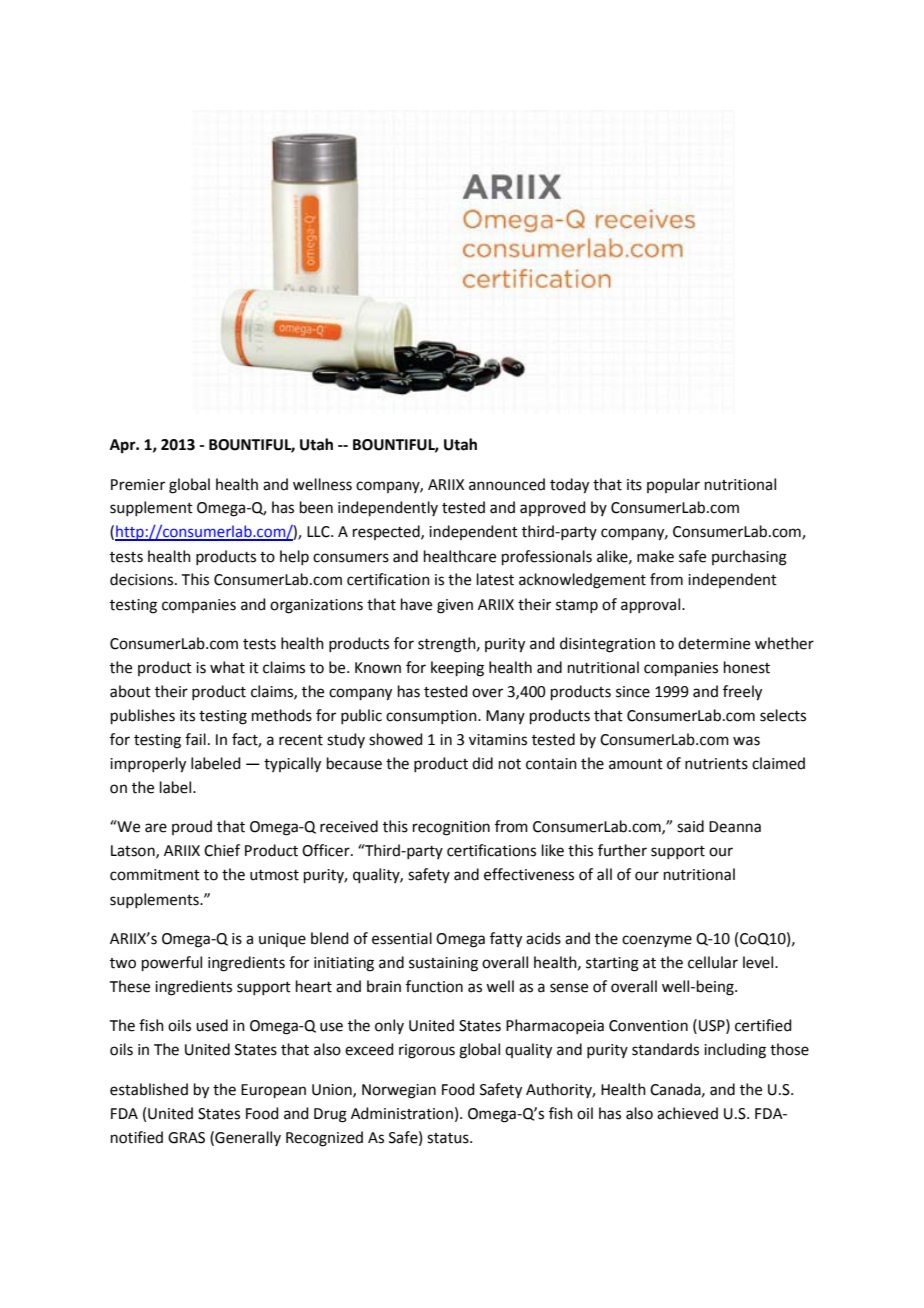  I want to click on achieved, so click(687, 1113).
